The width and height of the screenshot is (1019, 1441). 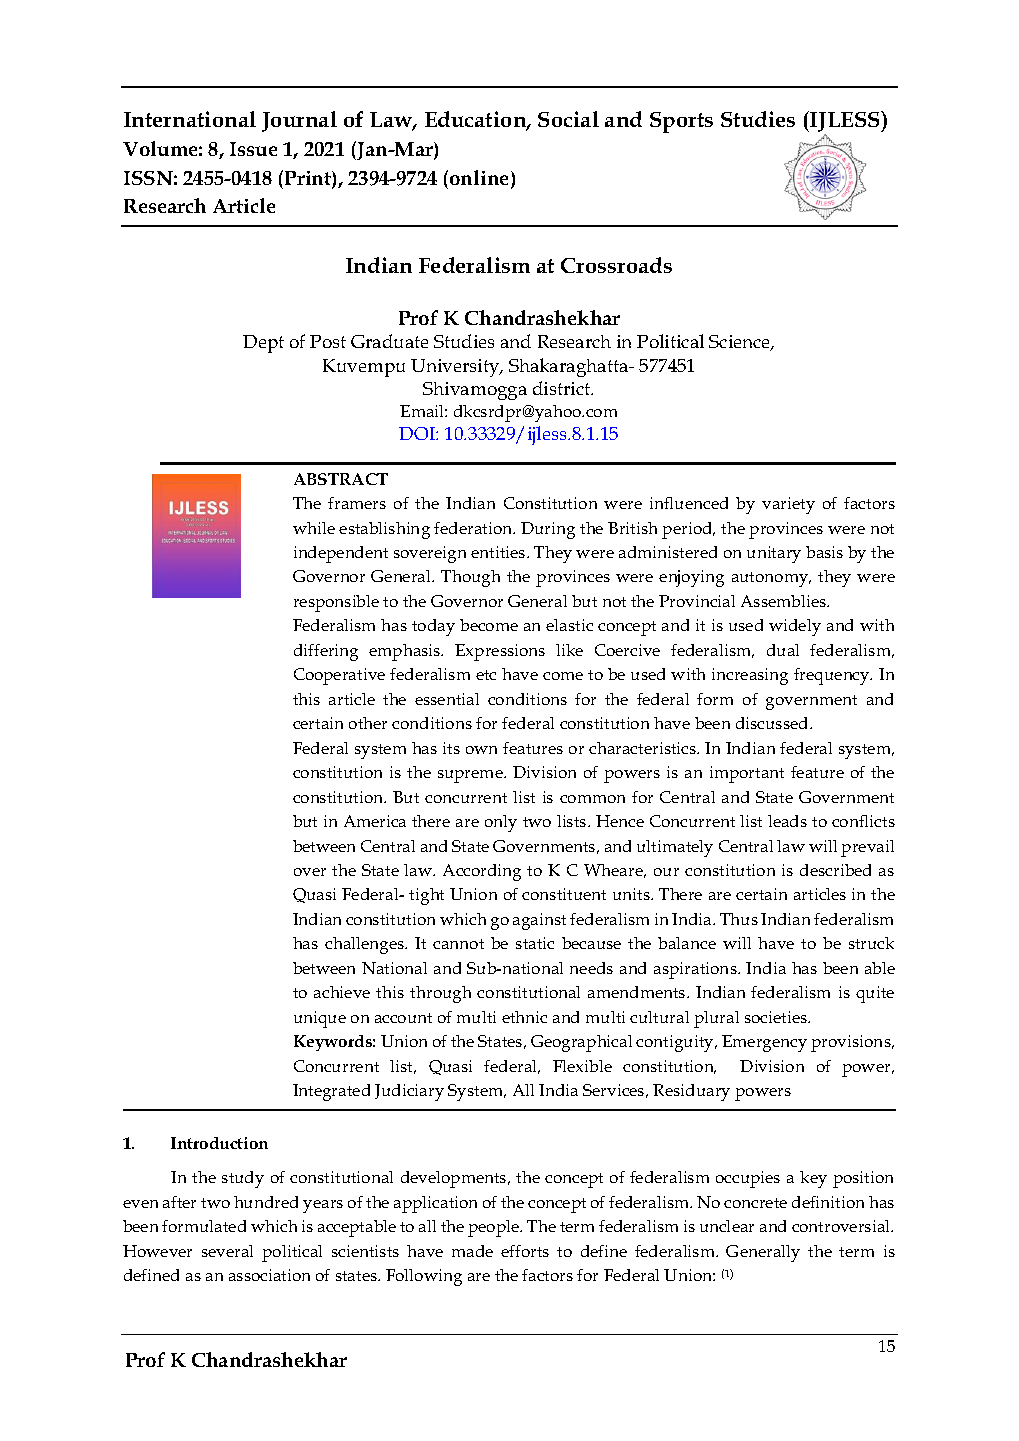 What do you see at coordinates (365, 945) in the screenshot?
I see `challenges` at bounding box center [365, 945].
